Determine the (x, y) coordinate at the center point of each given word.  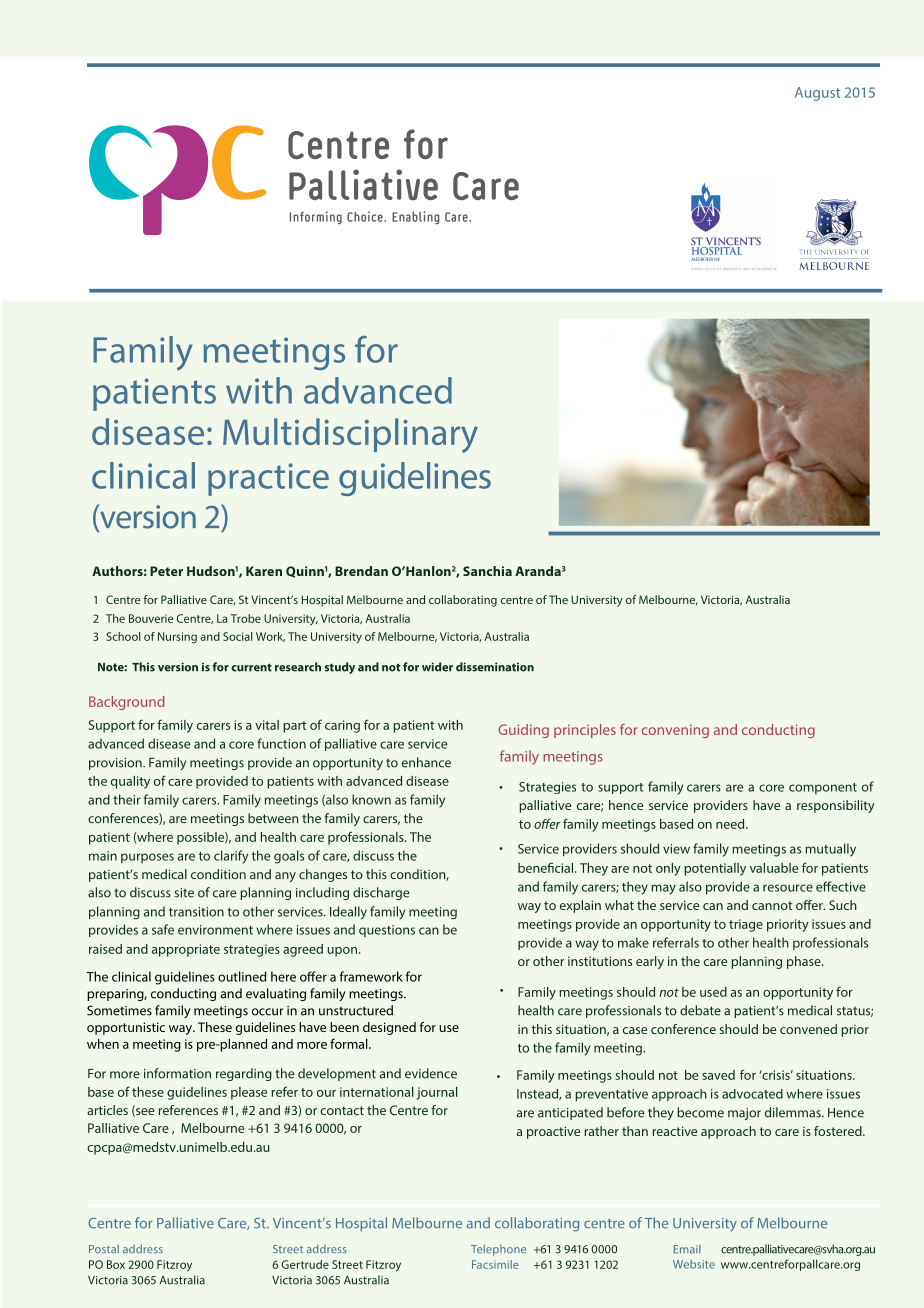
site (184, 893)
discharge (381, 893)
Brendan (361, 571)
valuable (774, 868)
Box (116, 1264)
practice (268, 479)
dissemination (495, 667)
